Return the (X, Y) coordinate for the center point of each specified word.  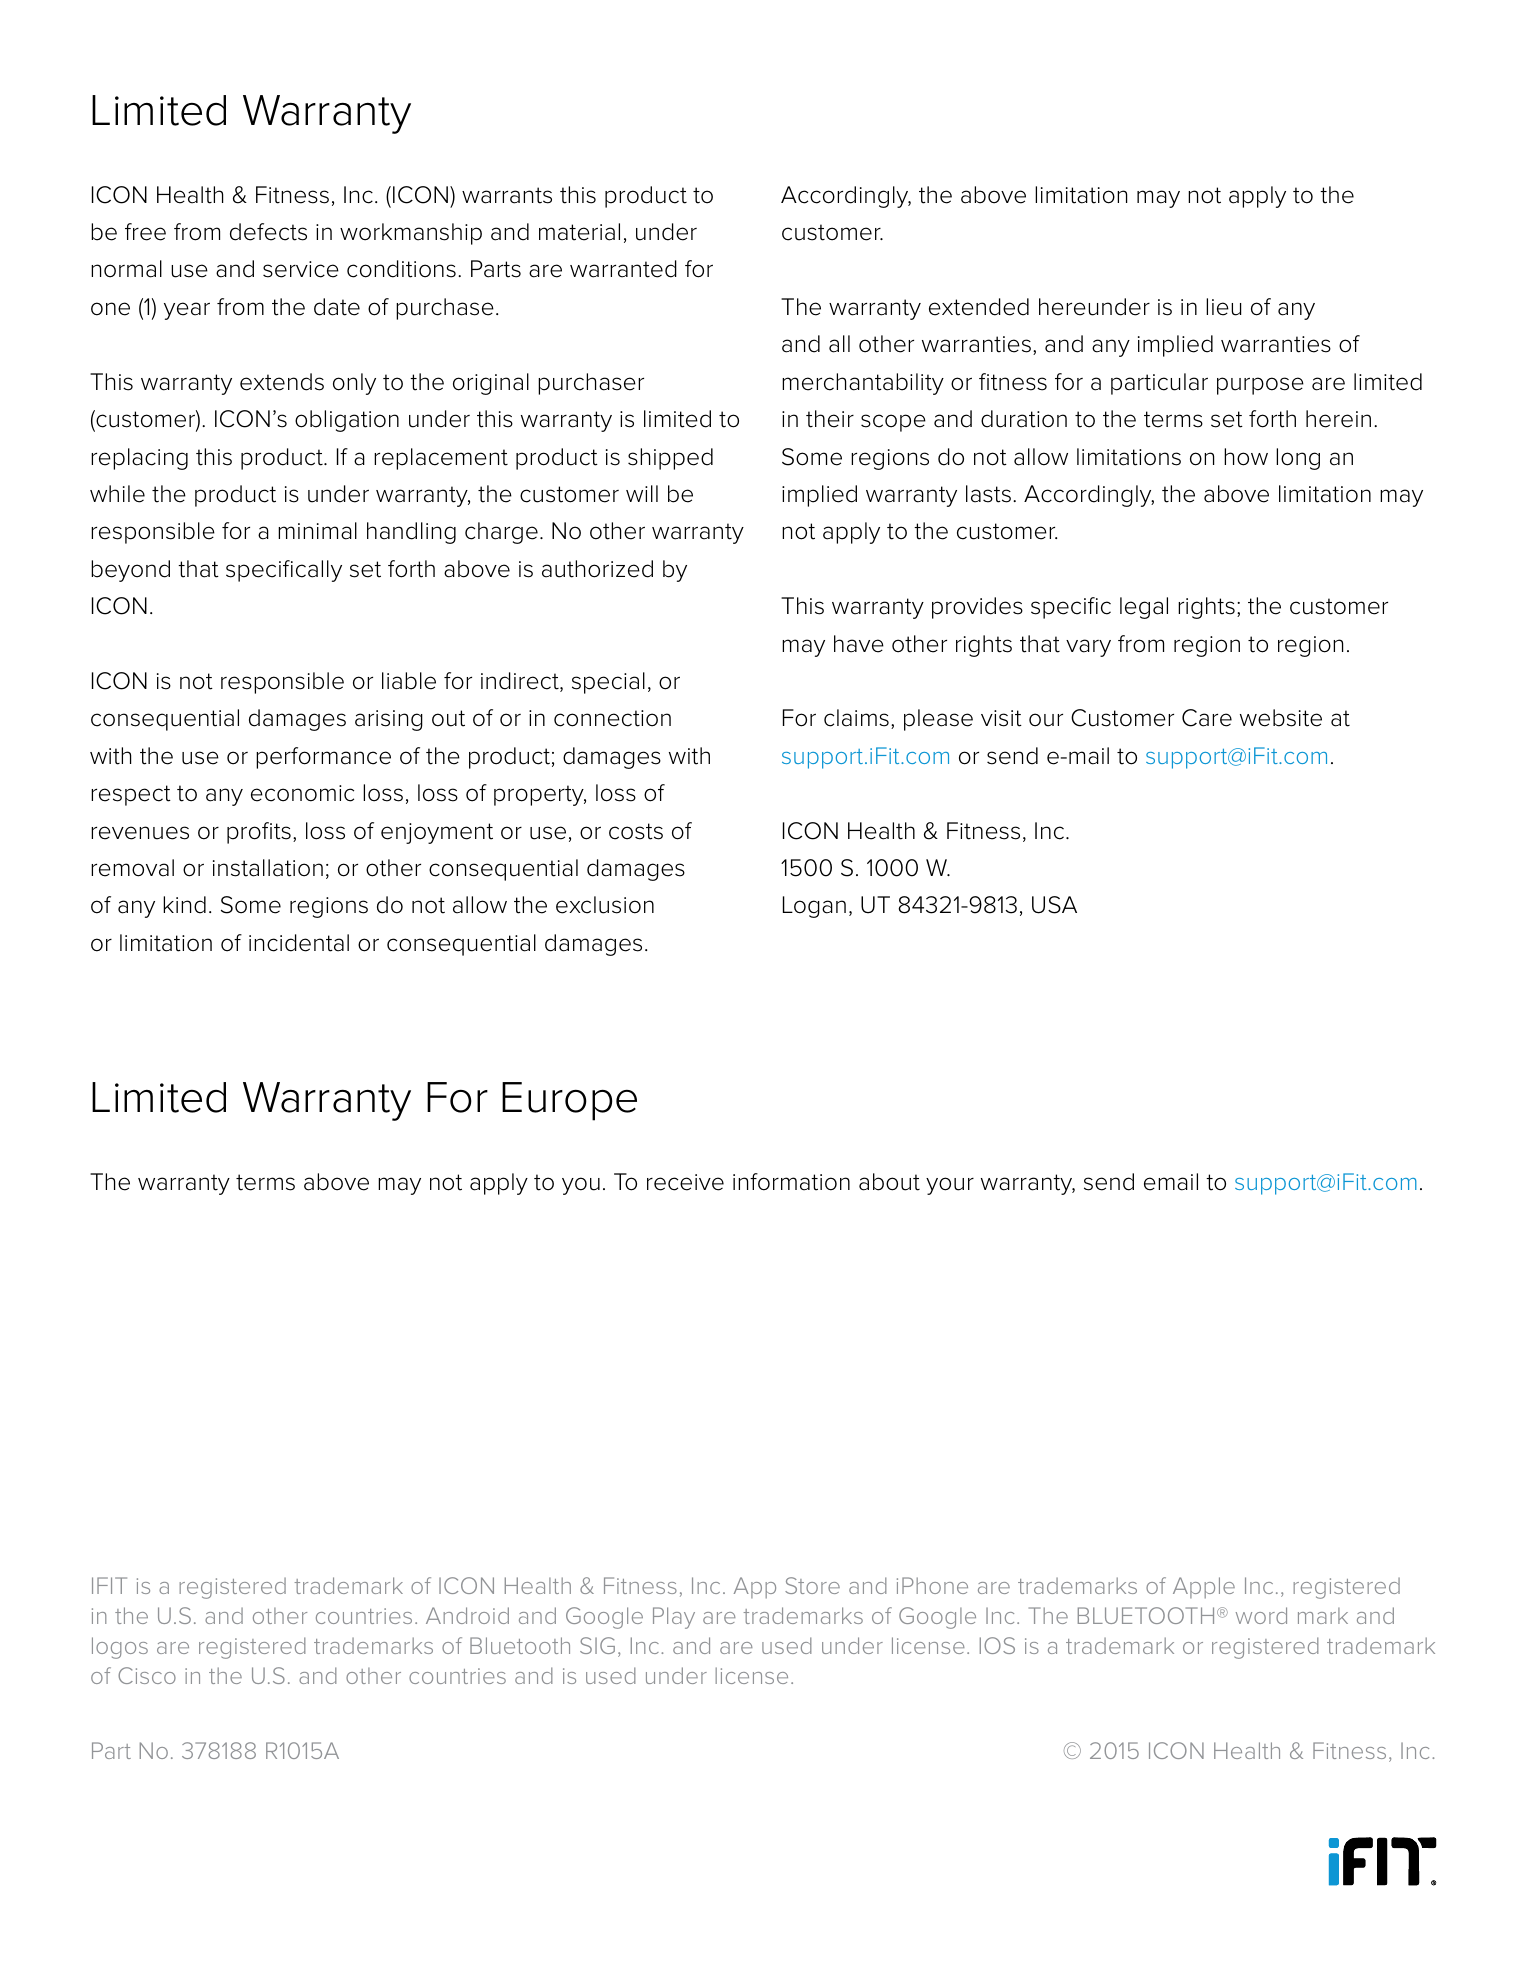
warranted (623, 269)
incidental (299, 943)
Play (674, 1618)
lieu (1223, 307)
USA (1054, 905)
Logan (814, 907)
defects (268, 232)
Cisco (147, 1675)
